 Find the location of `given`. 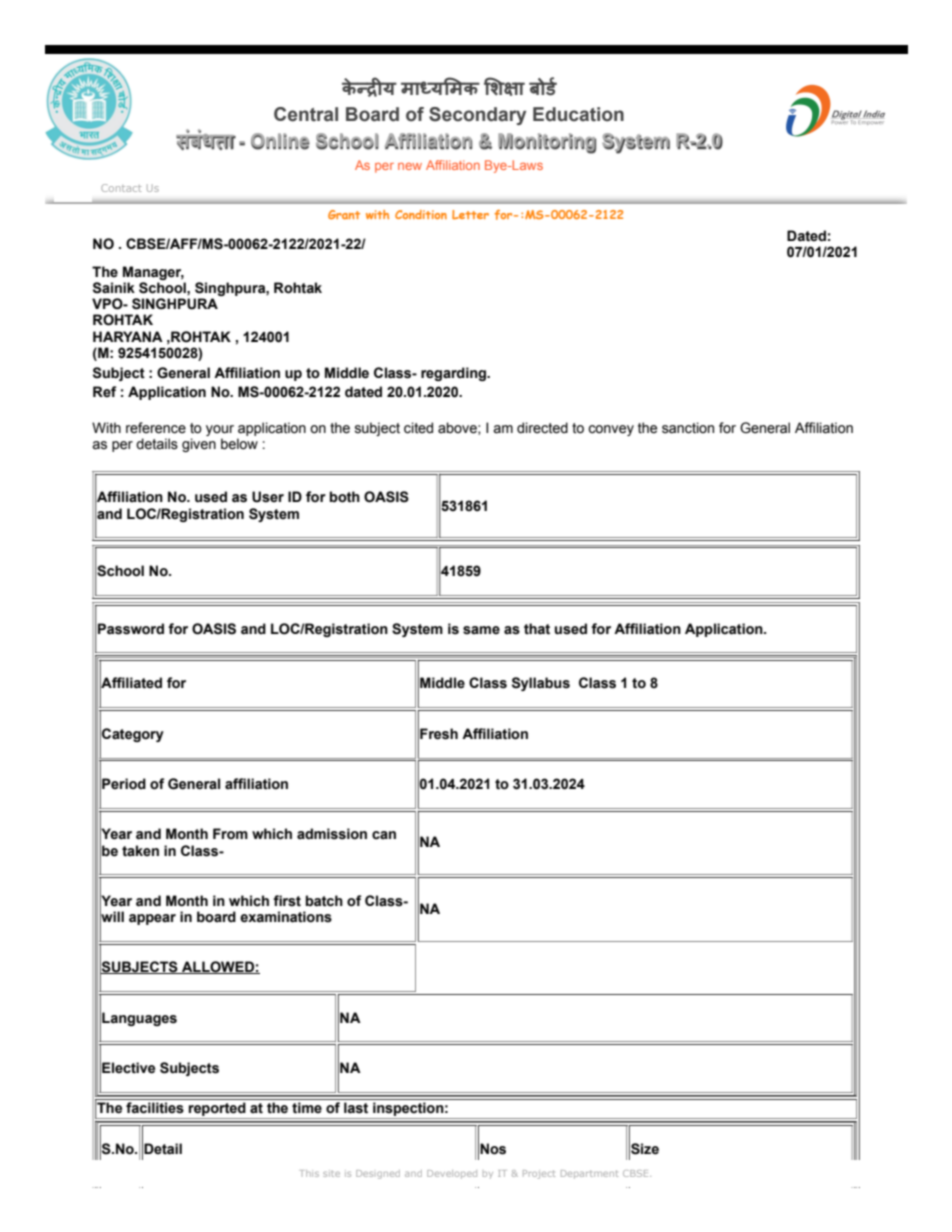

given is located at coordinates (199, 445).
